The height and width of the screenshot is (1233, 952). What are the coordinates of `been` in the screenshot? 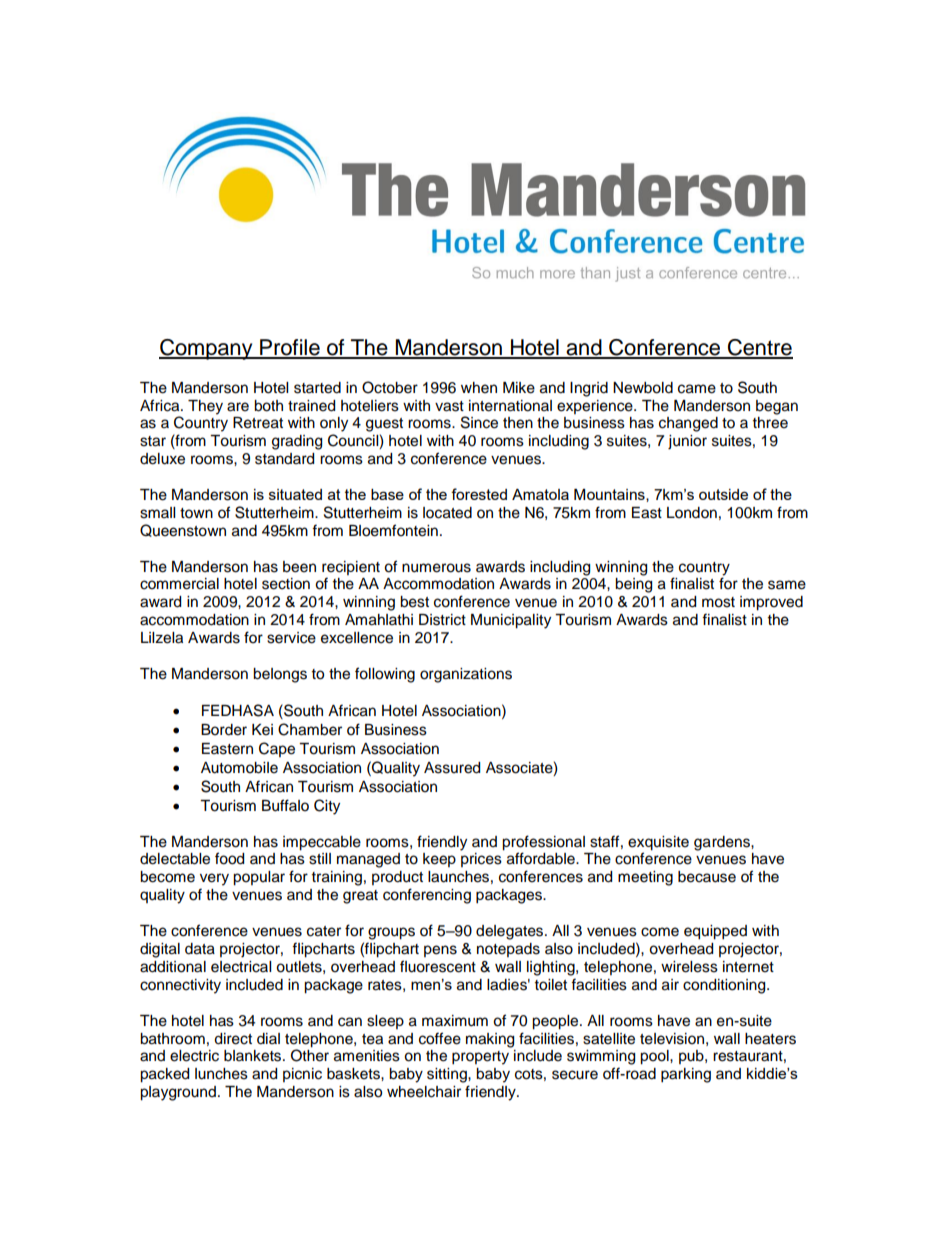 It's located at (299, 567).
